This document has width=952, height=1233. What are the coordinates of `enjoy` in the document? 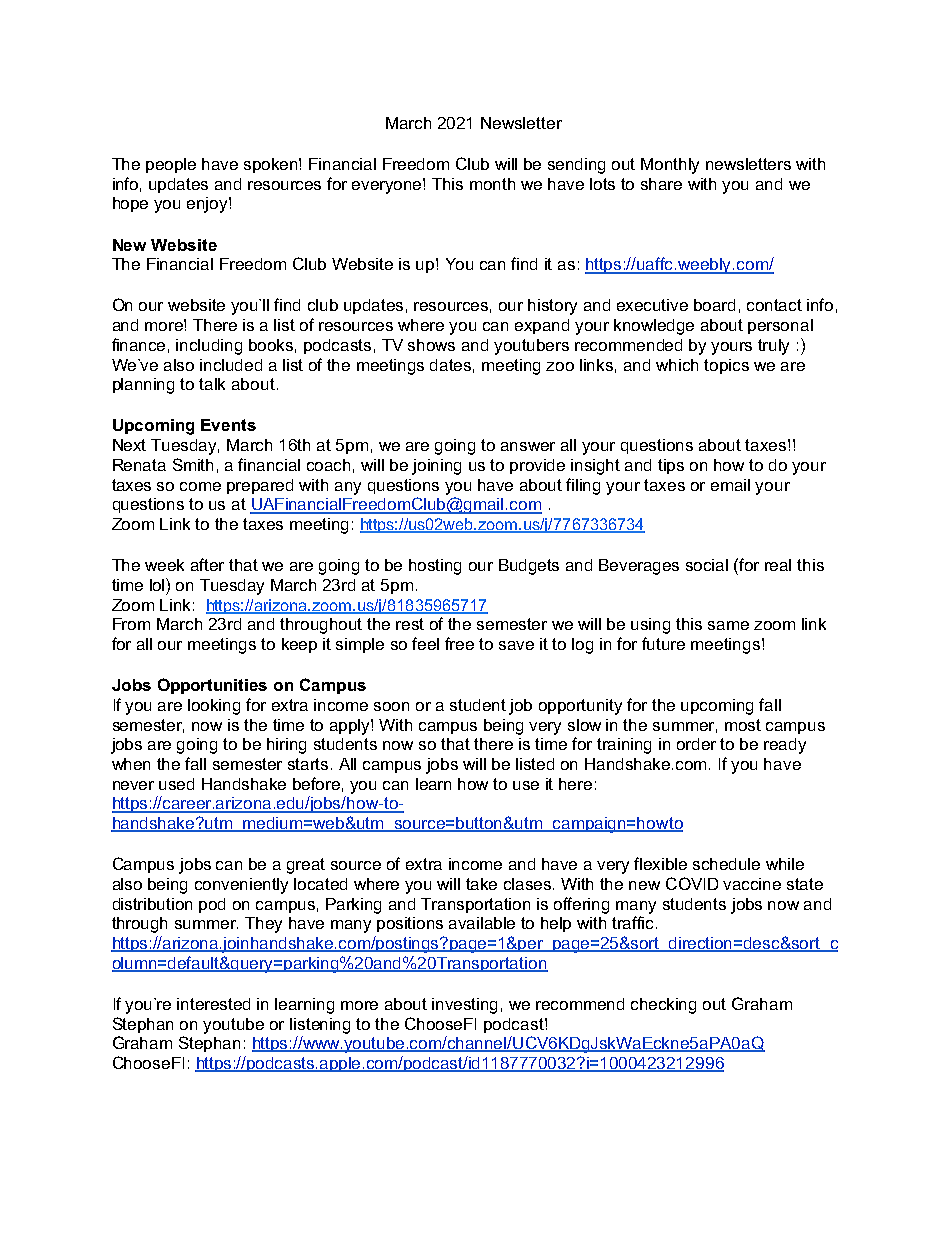 It's located at (208, 205).
